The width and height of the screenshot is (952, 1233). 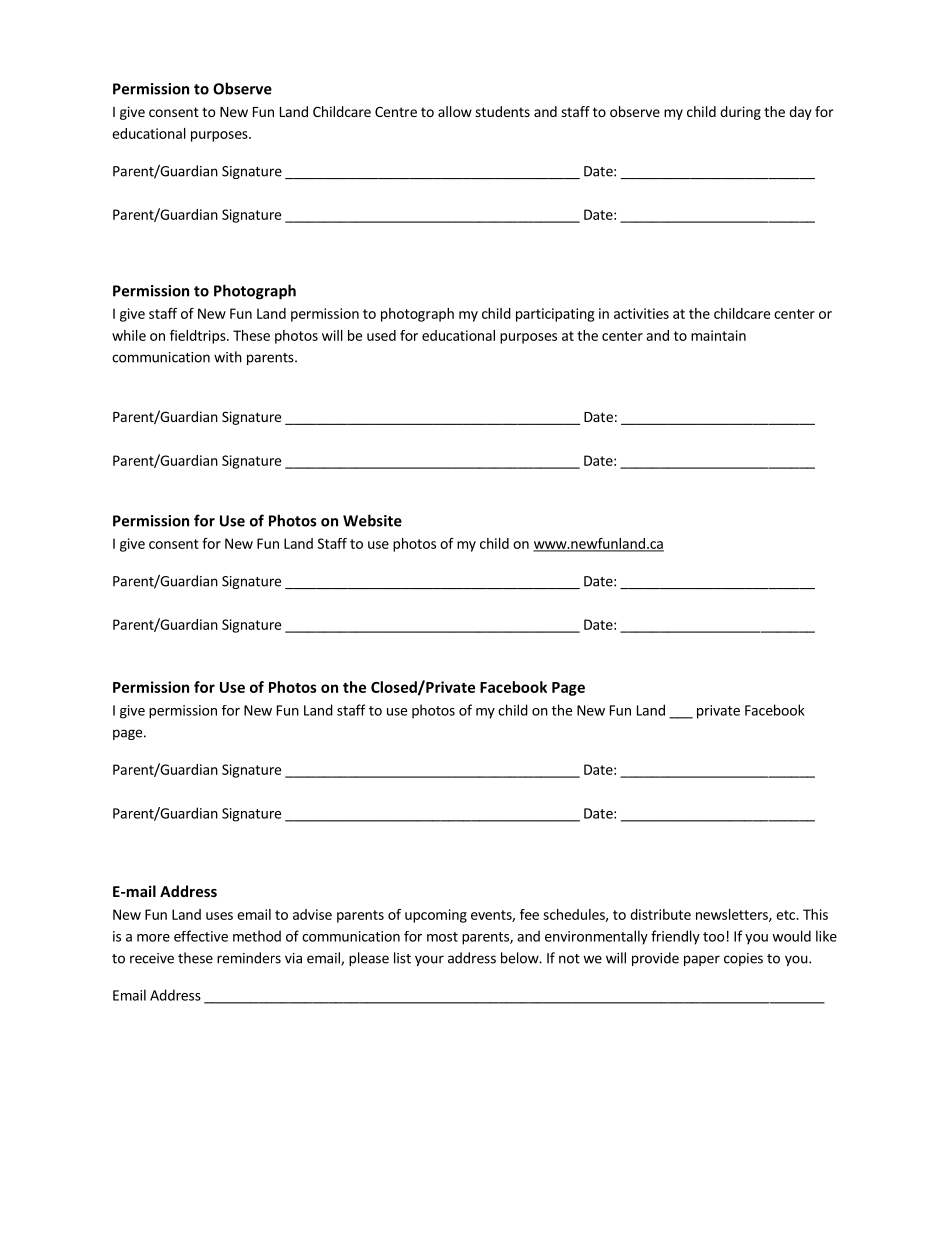 I want to click on fee, so click(x=529, y=914).
